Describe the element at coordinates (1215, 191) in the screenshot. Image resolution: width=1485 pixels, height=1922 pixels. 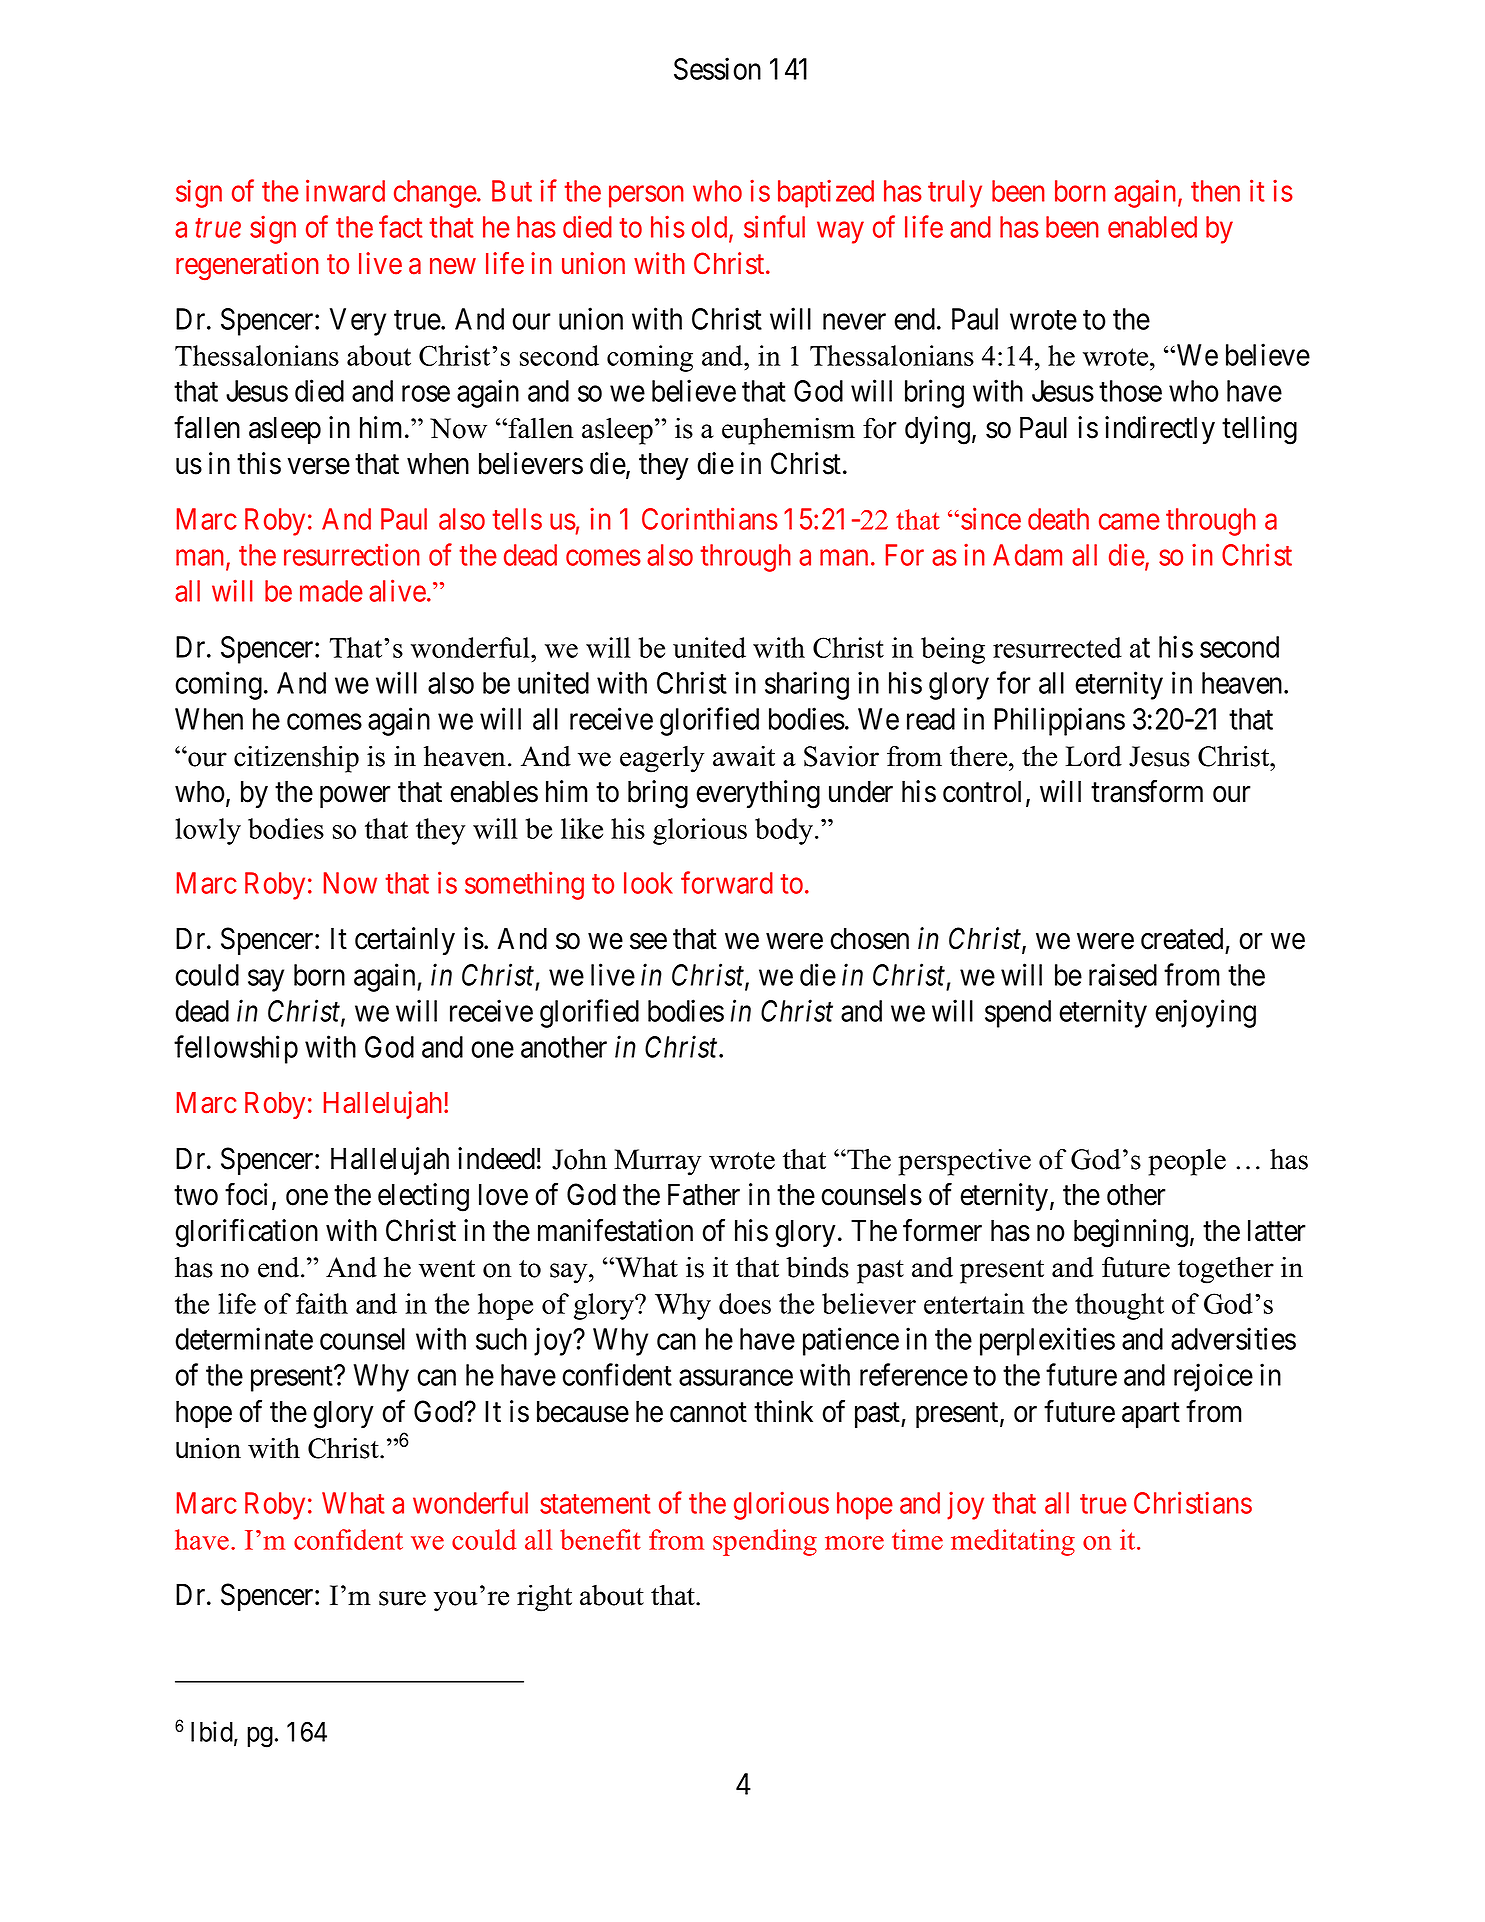
I see `then` at that location.
